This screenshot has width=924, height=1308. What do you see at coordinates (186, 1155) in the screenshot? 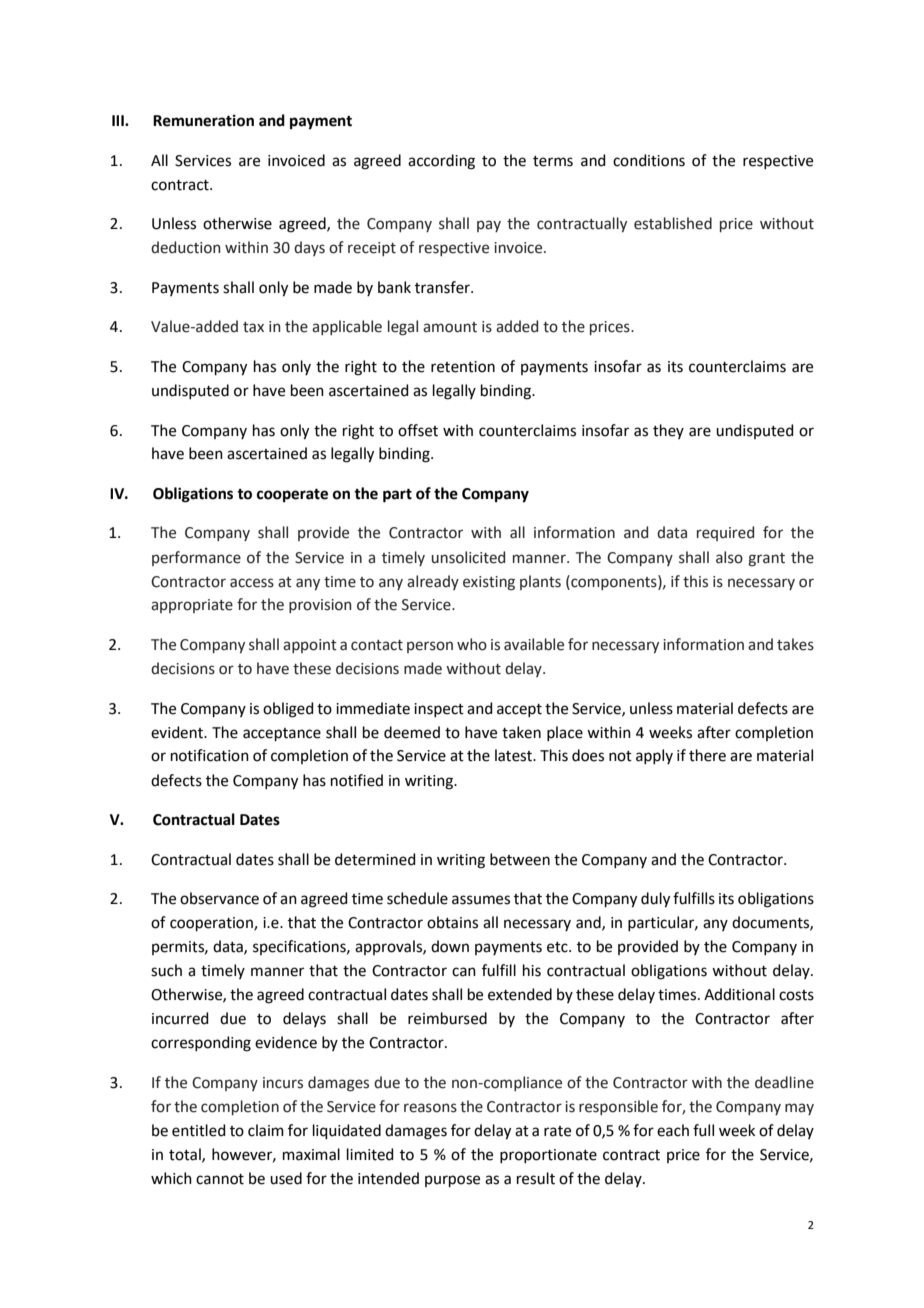
I see `total` at bounding box center [186, 1155].
